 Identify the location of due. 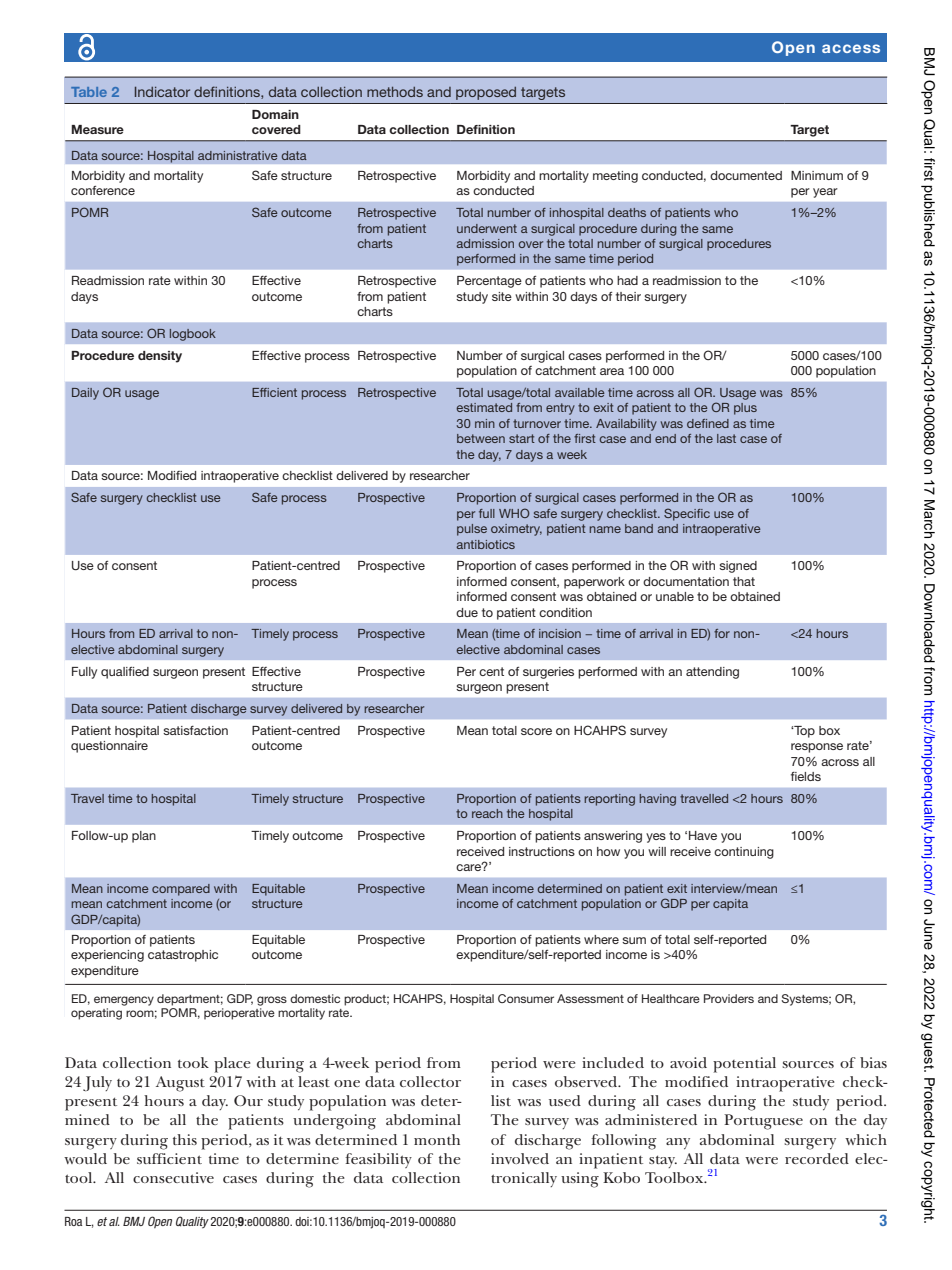
(467, 612).
